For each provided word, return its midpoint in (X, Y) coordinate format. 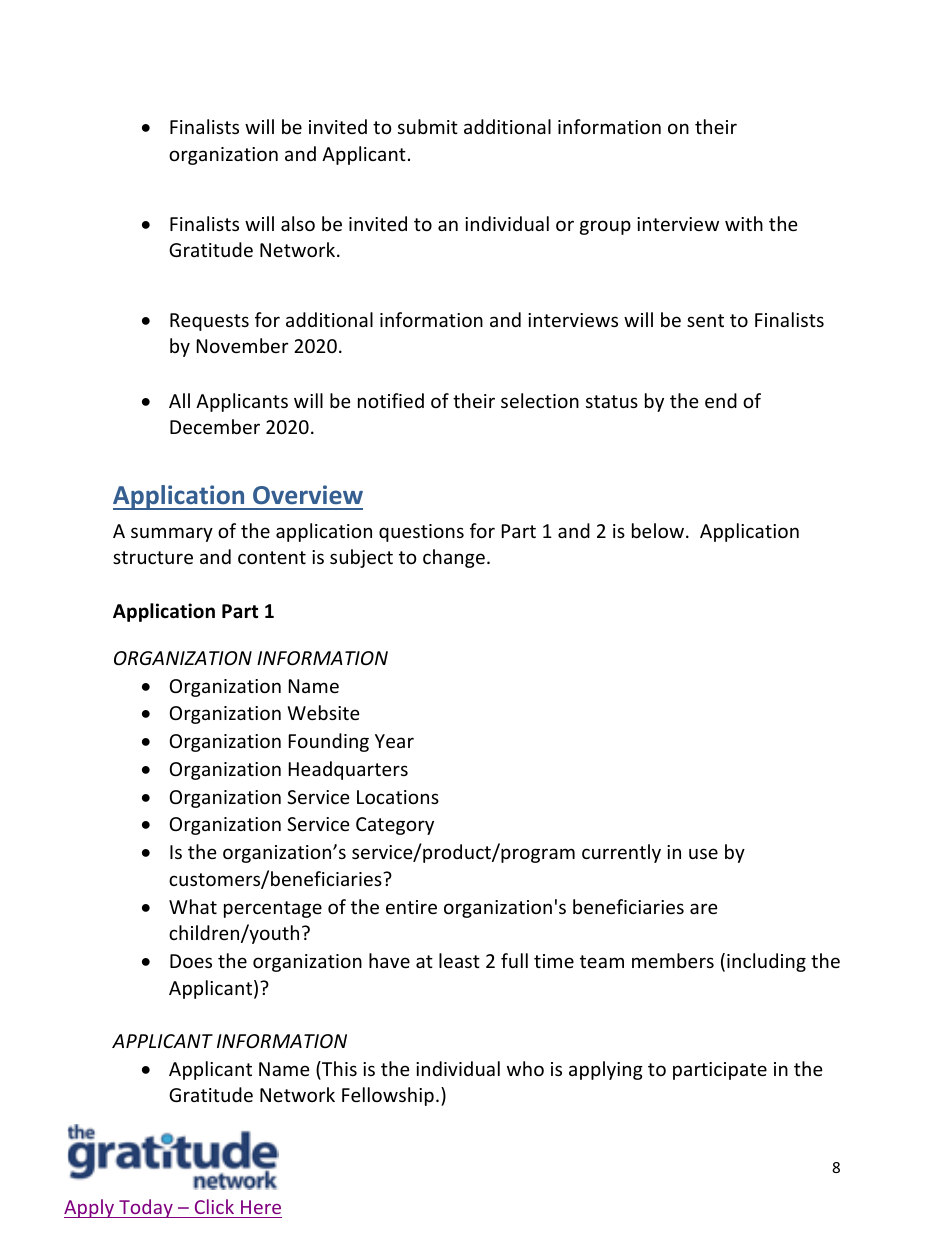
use (703, 853)
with (744, 223)
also (298, 223)
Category (395, 826)
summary (172, 534)
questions (421, 533)
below (658, 530)
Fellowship (388, 1096)
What (193, 906)
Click (214, 1206)
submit (428, 126)
